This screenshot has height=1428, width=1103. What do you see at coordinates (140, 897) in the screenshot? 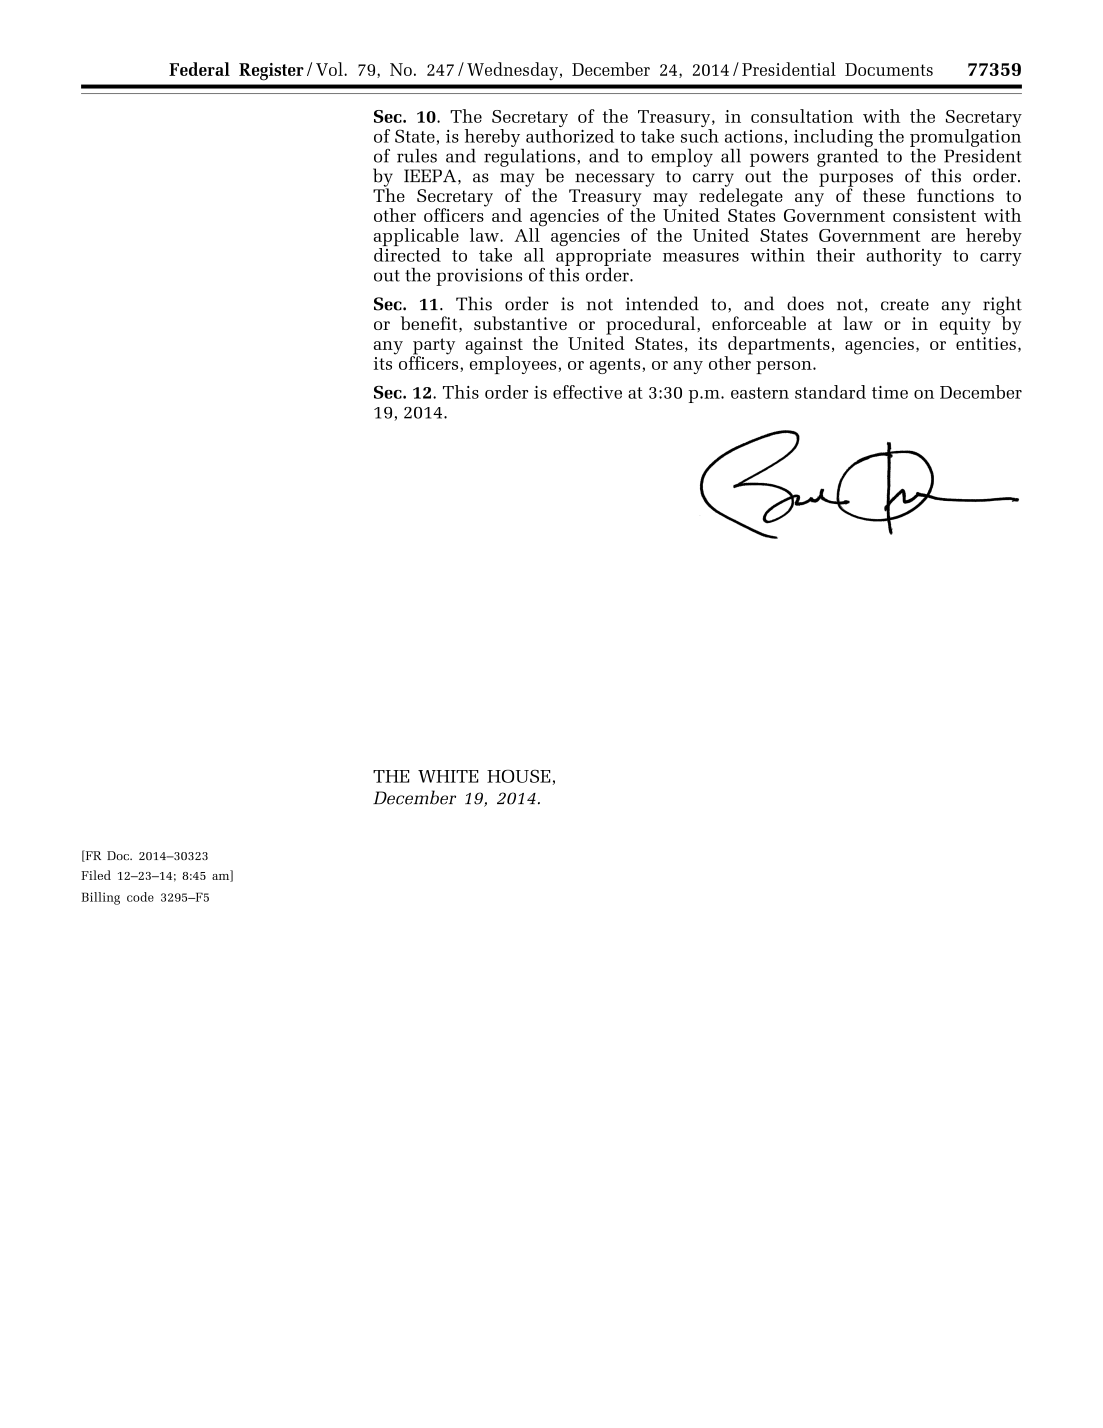
I see `code` at bounding box center [140, 897].
